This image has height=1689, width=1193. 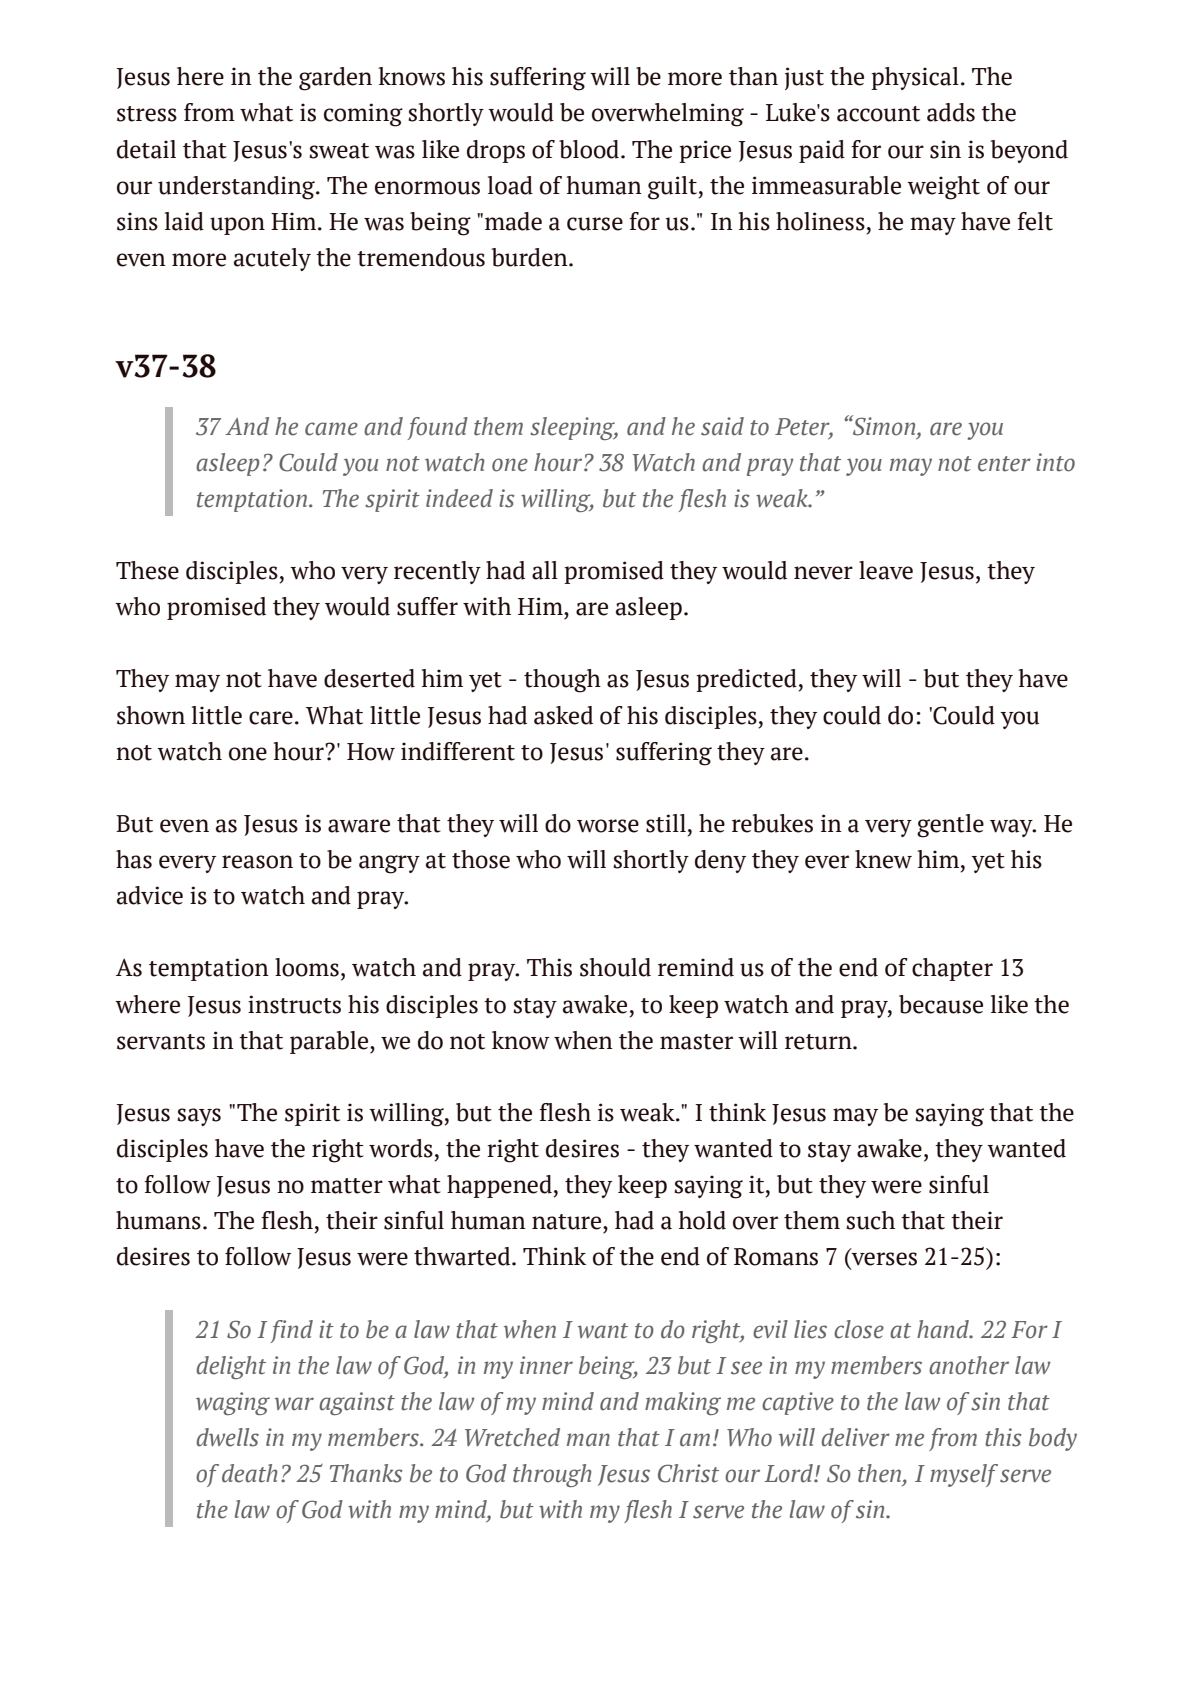 What do you see at coordinates (951, 112) in the image?
I see `adds` at bounding box center [951, 112].
